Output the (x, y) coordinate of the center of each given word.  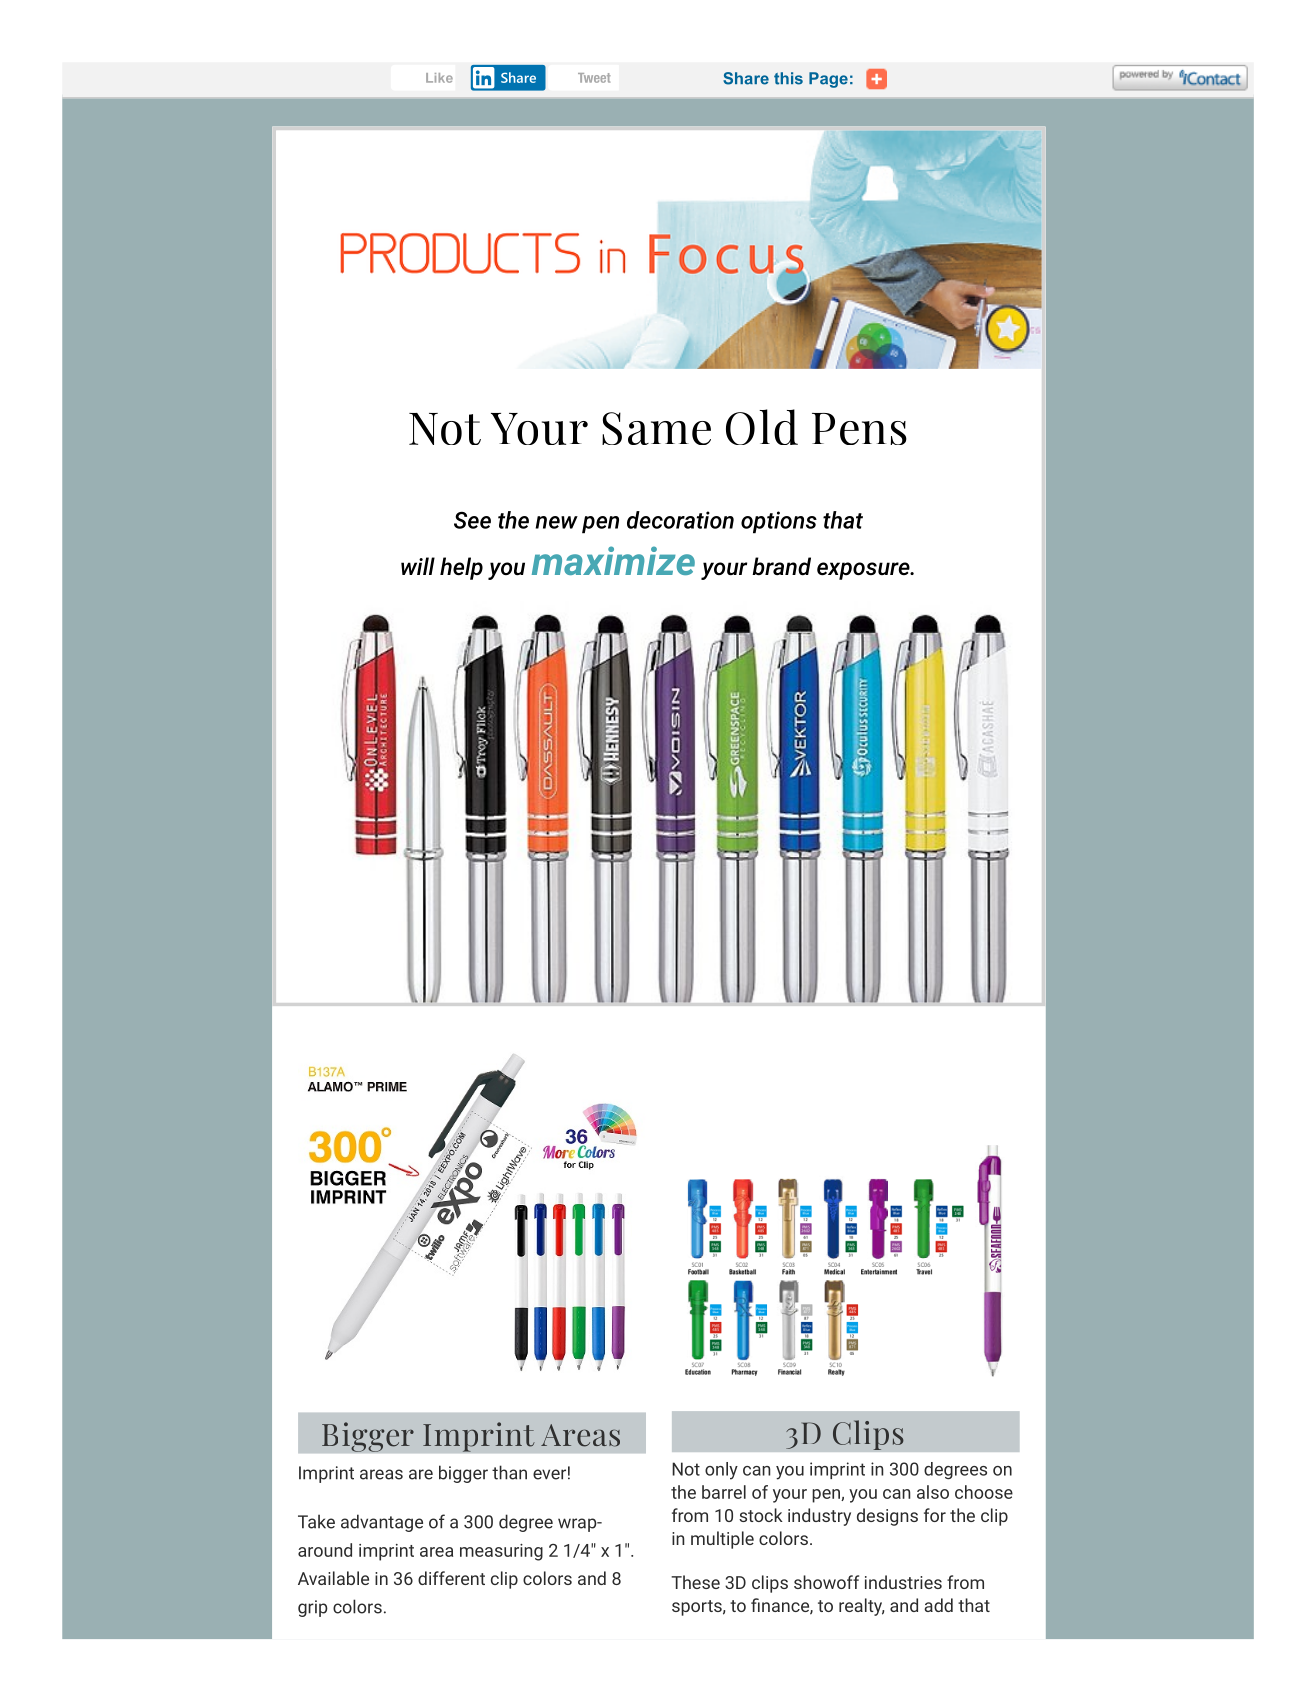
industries (903, 1582)
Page (828, 80)
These (695, 1582)
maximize (613, 560)
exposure (864, 571)
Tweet (594, 78)
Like (439, 78)
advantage (382, 1523)
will (418, 566)
